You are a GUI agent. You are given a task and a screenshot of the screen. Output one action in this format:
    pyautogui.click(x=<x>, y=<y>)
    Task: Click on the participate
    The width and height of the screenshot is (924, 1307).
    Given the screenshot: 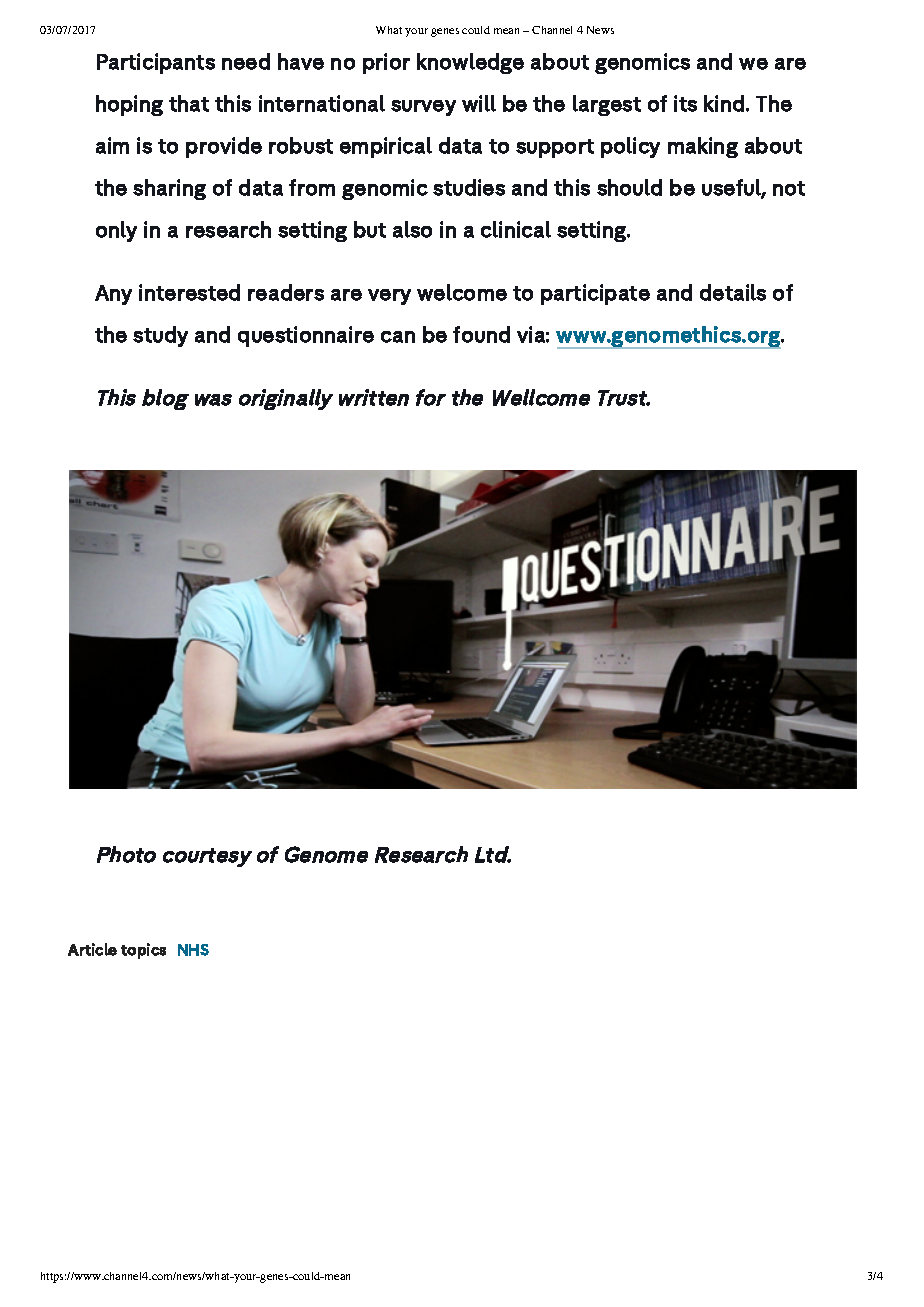 What is the action you would take?
    pyautogui.click(x=595, y=294)
